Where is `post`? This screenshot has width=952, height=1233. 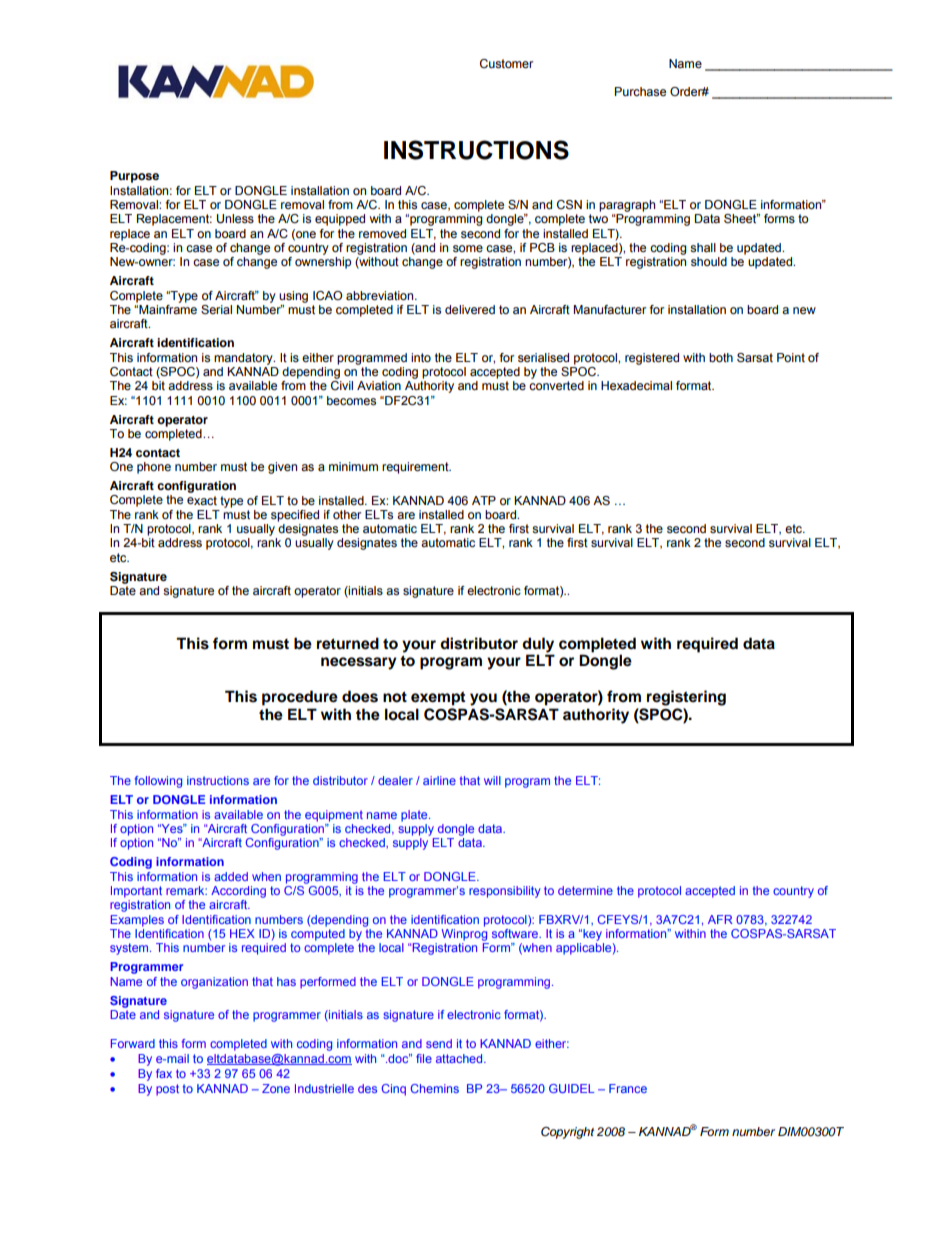 post is located at coordinates (167, 1090).
